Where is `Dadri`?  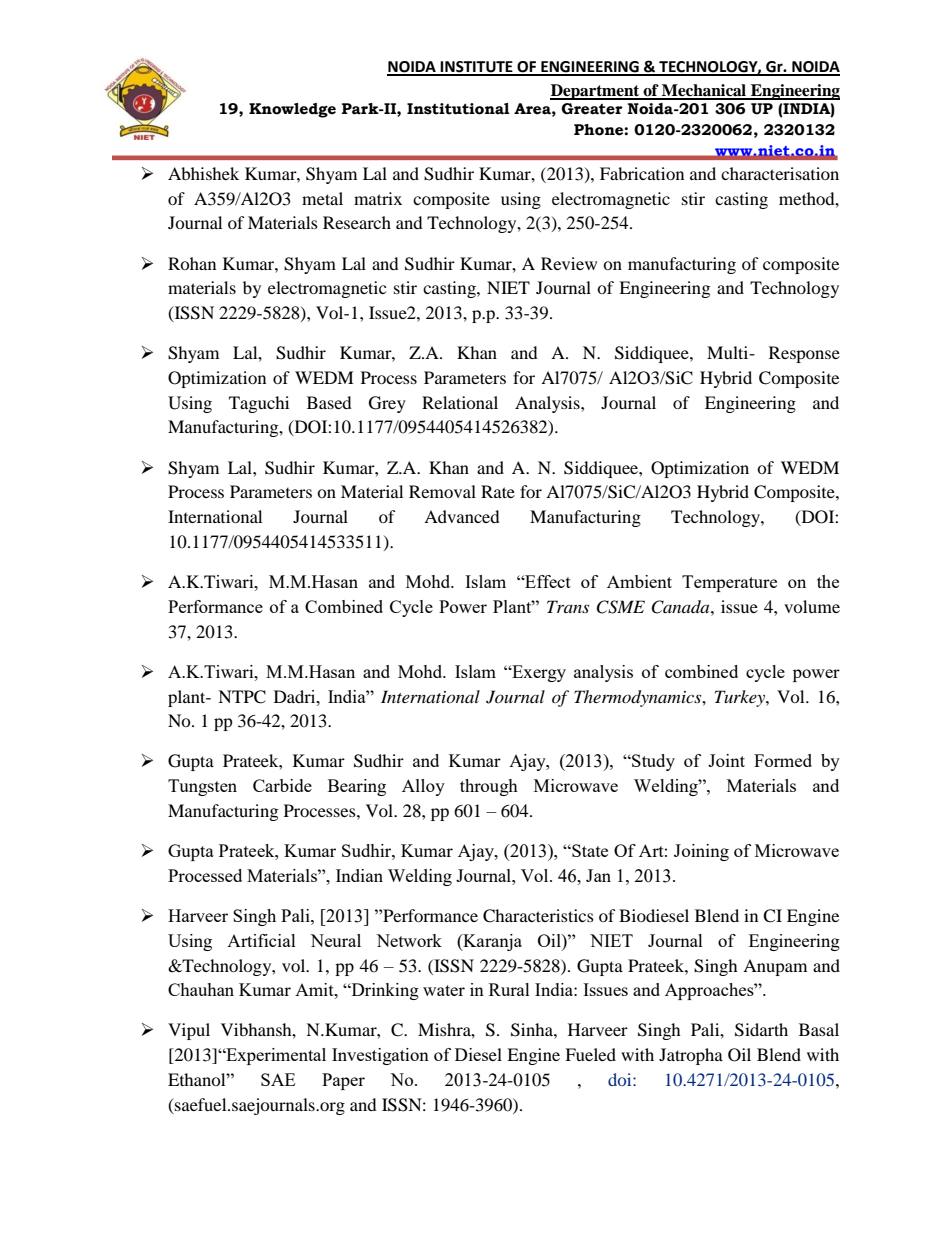 Dadri is located at coordinates (296, 696).
